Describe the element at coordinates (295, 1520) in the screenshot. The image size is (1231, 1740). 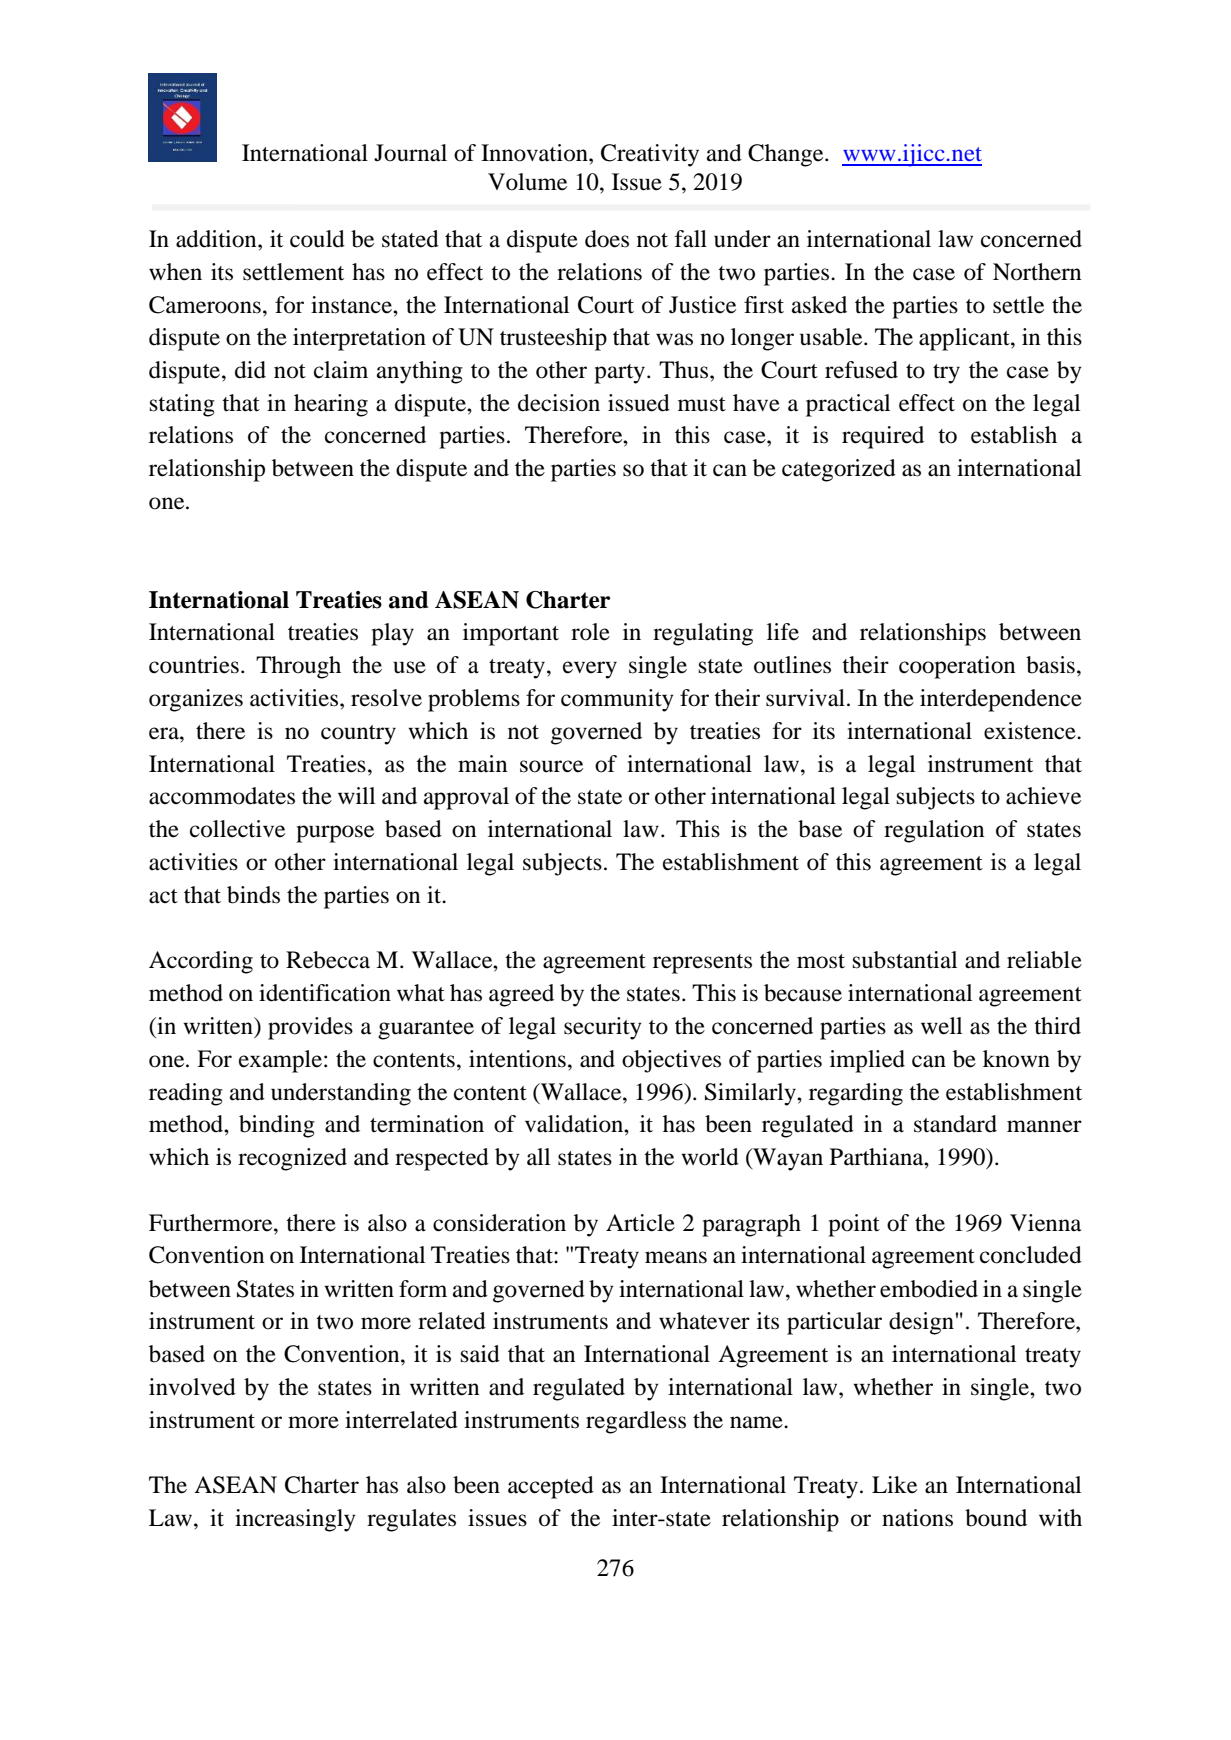
I see `increasingly` at that location.
